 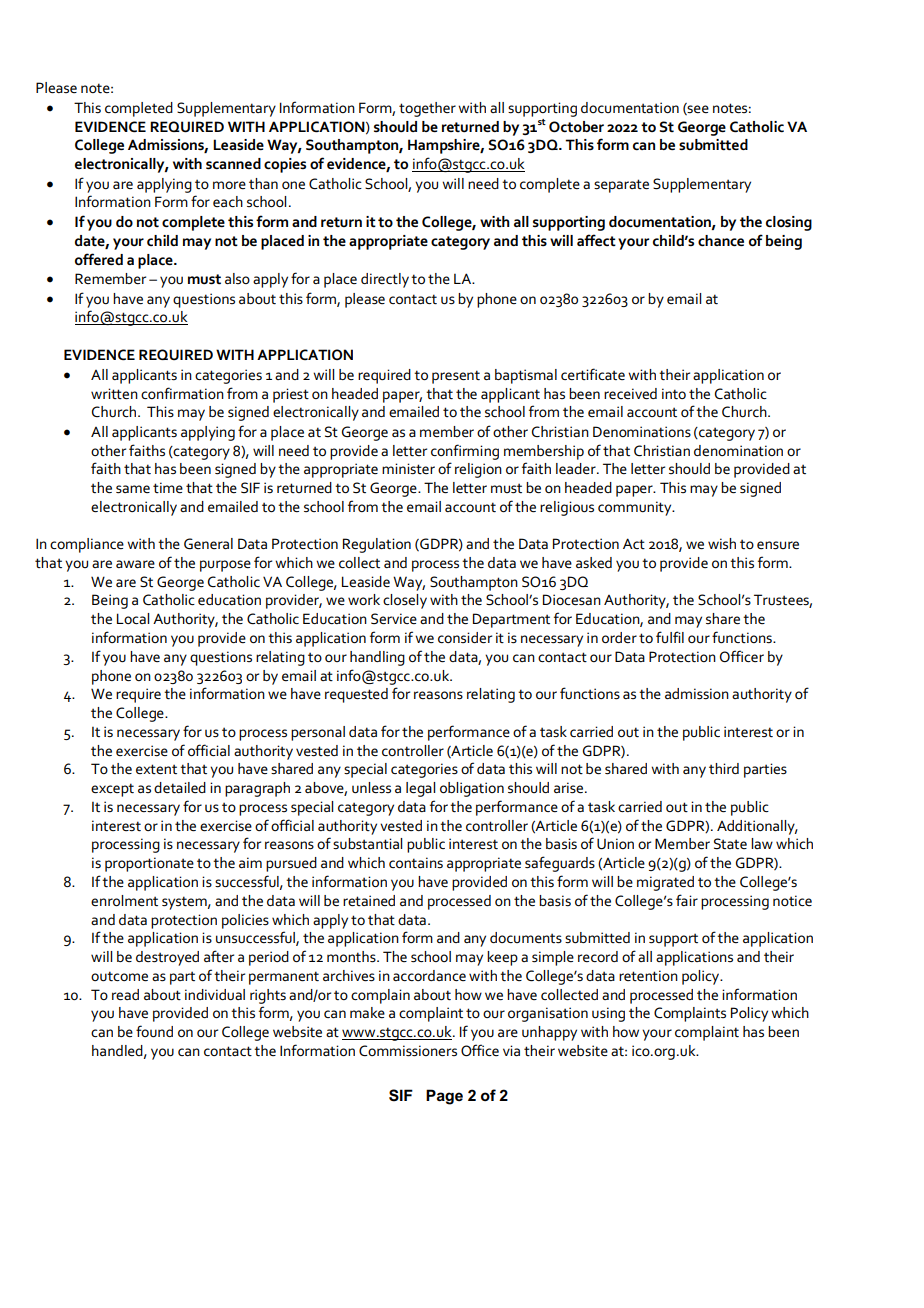 What do you see at coordinates (621, 186) in the page?
I see `separate` at bounding box center [621, 186].
